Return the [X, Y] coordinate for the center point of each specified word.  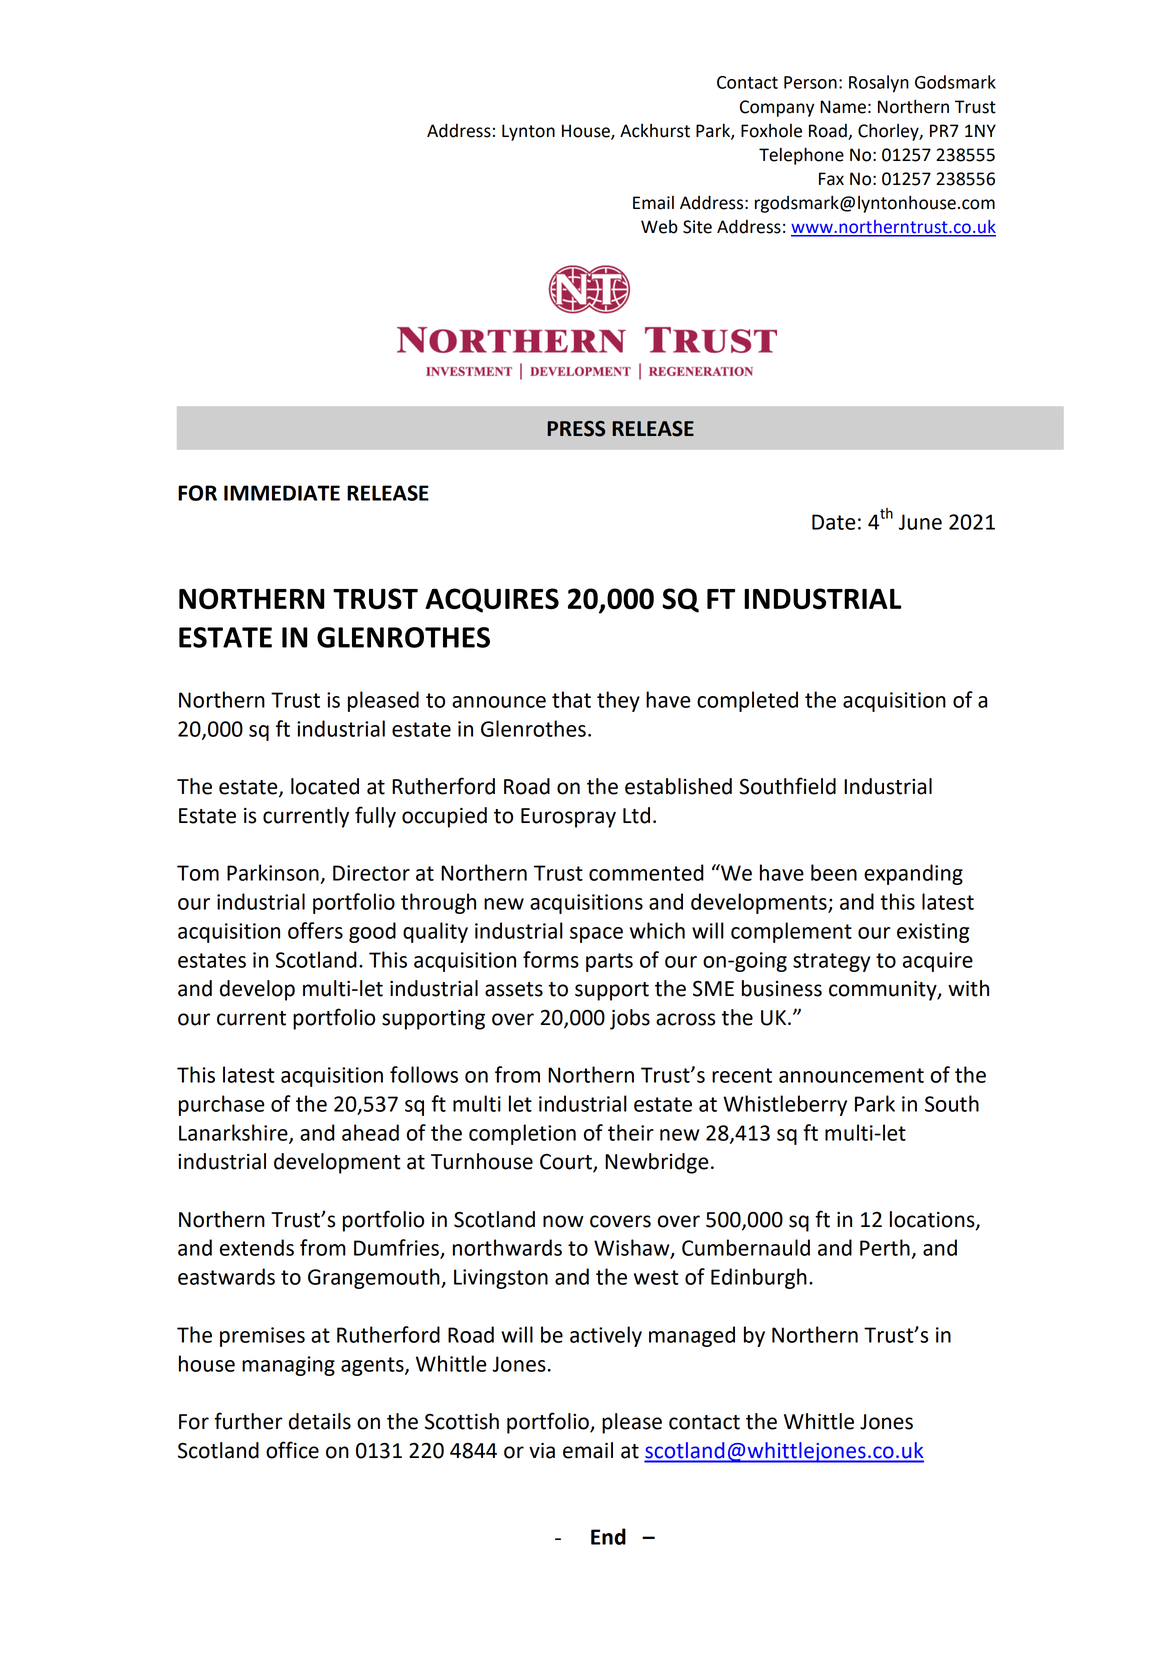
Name [843, 107]
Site [697, 227]
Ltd [636, 815]
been [834, 872]
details [320, 1421]
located [325, 786]
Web [659, 227]
